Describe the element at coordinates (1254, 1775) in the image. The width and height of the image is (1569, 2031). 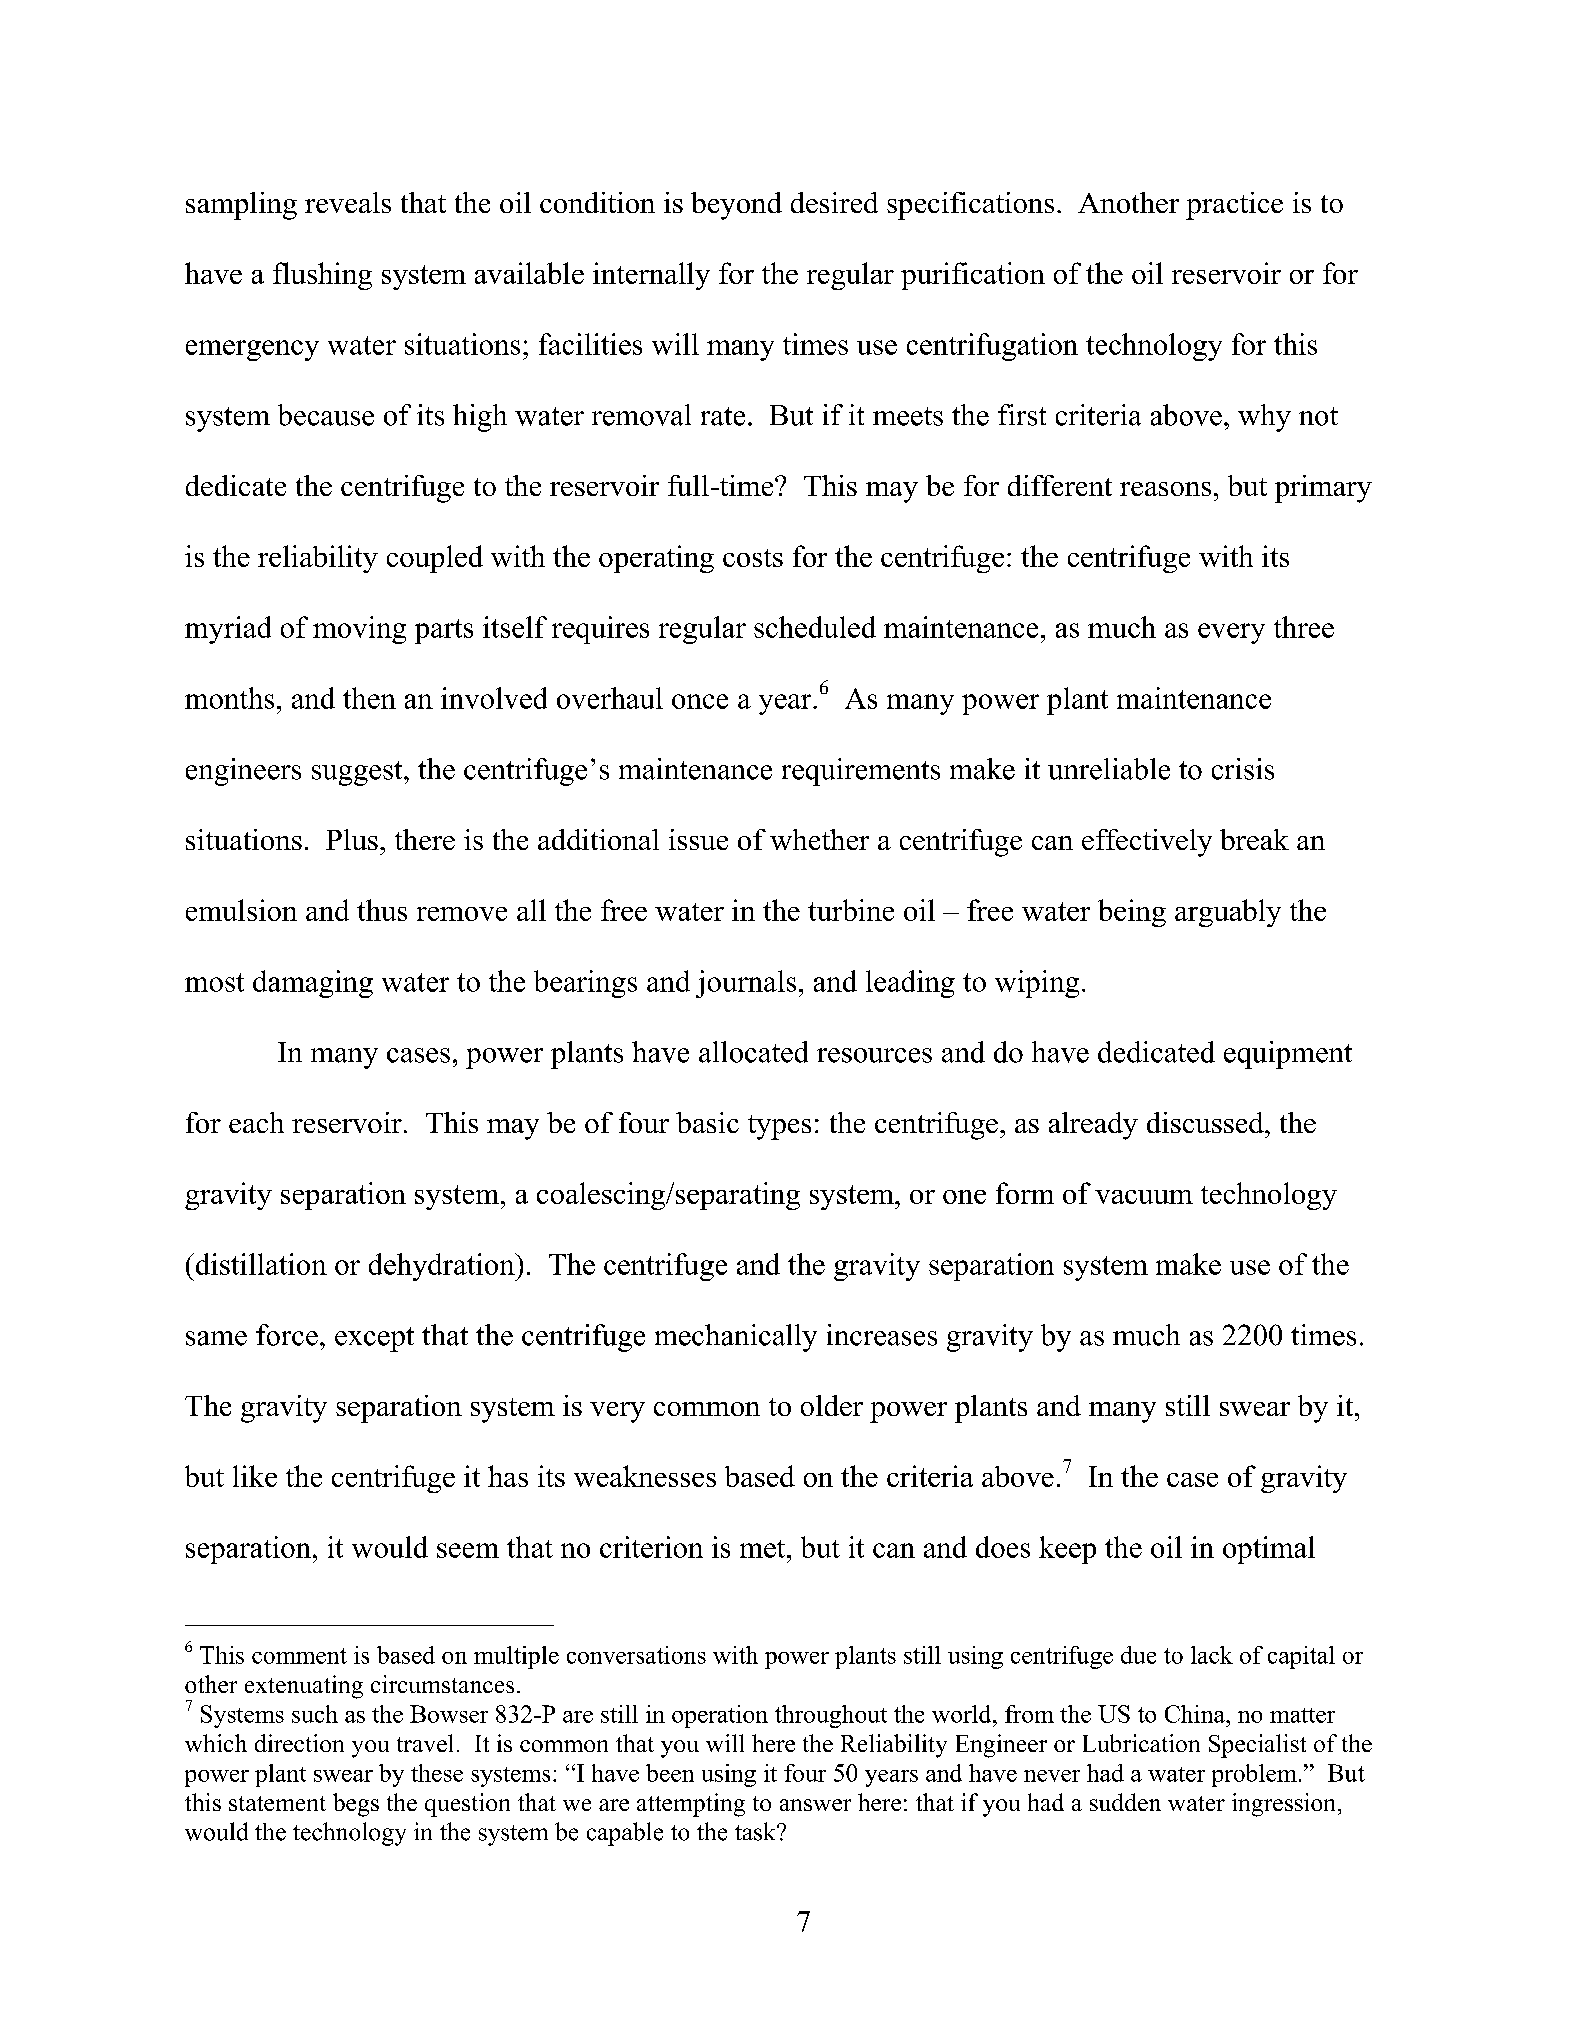
I see `problem` at that location.
